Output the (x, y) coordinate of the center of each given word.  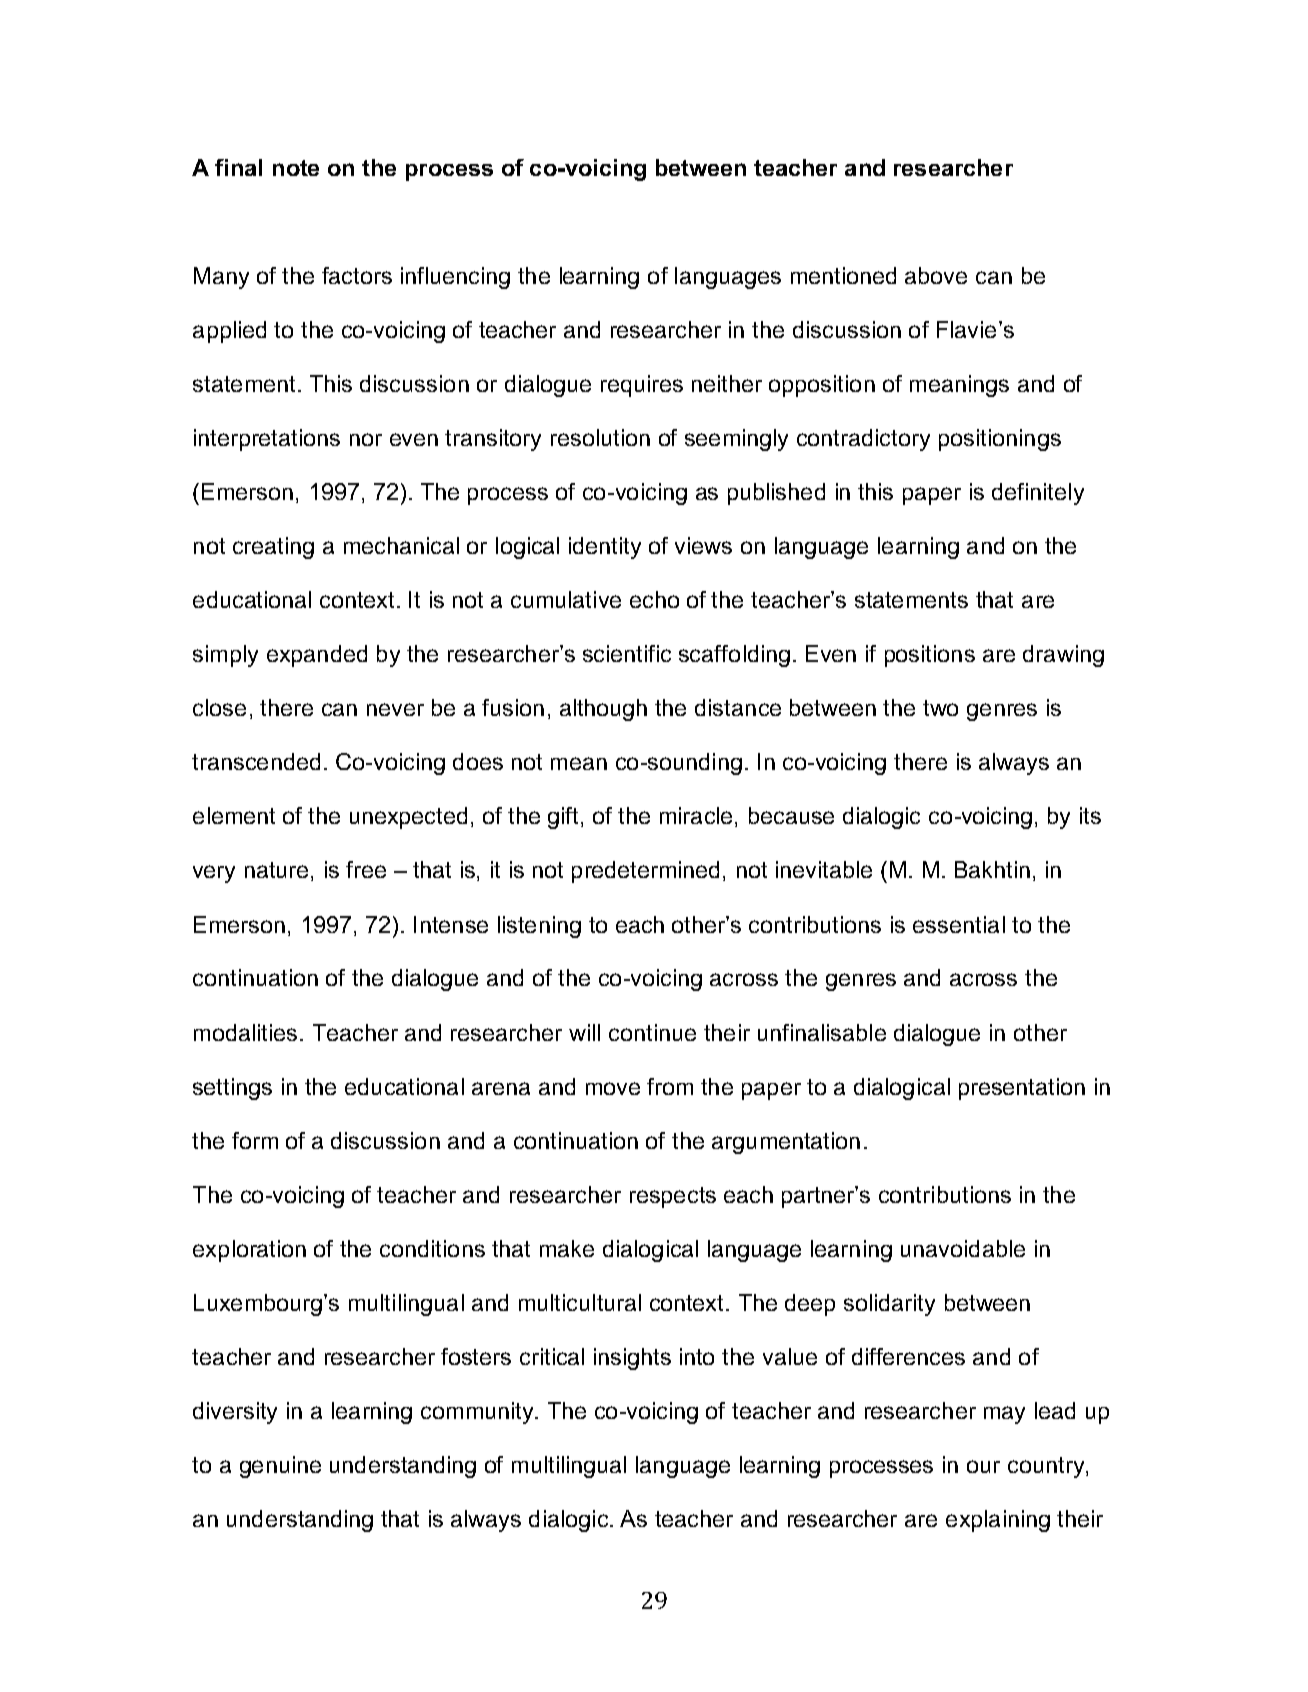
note (296, 168)
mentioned (843, 275)
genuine (280, 1467)
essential (959, 924)
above (936, 275)
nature (278, 871)
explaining (998, 1521)
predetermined (645, 872)
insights (632, 1359)
